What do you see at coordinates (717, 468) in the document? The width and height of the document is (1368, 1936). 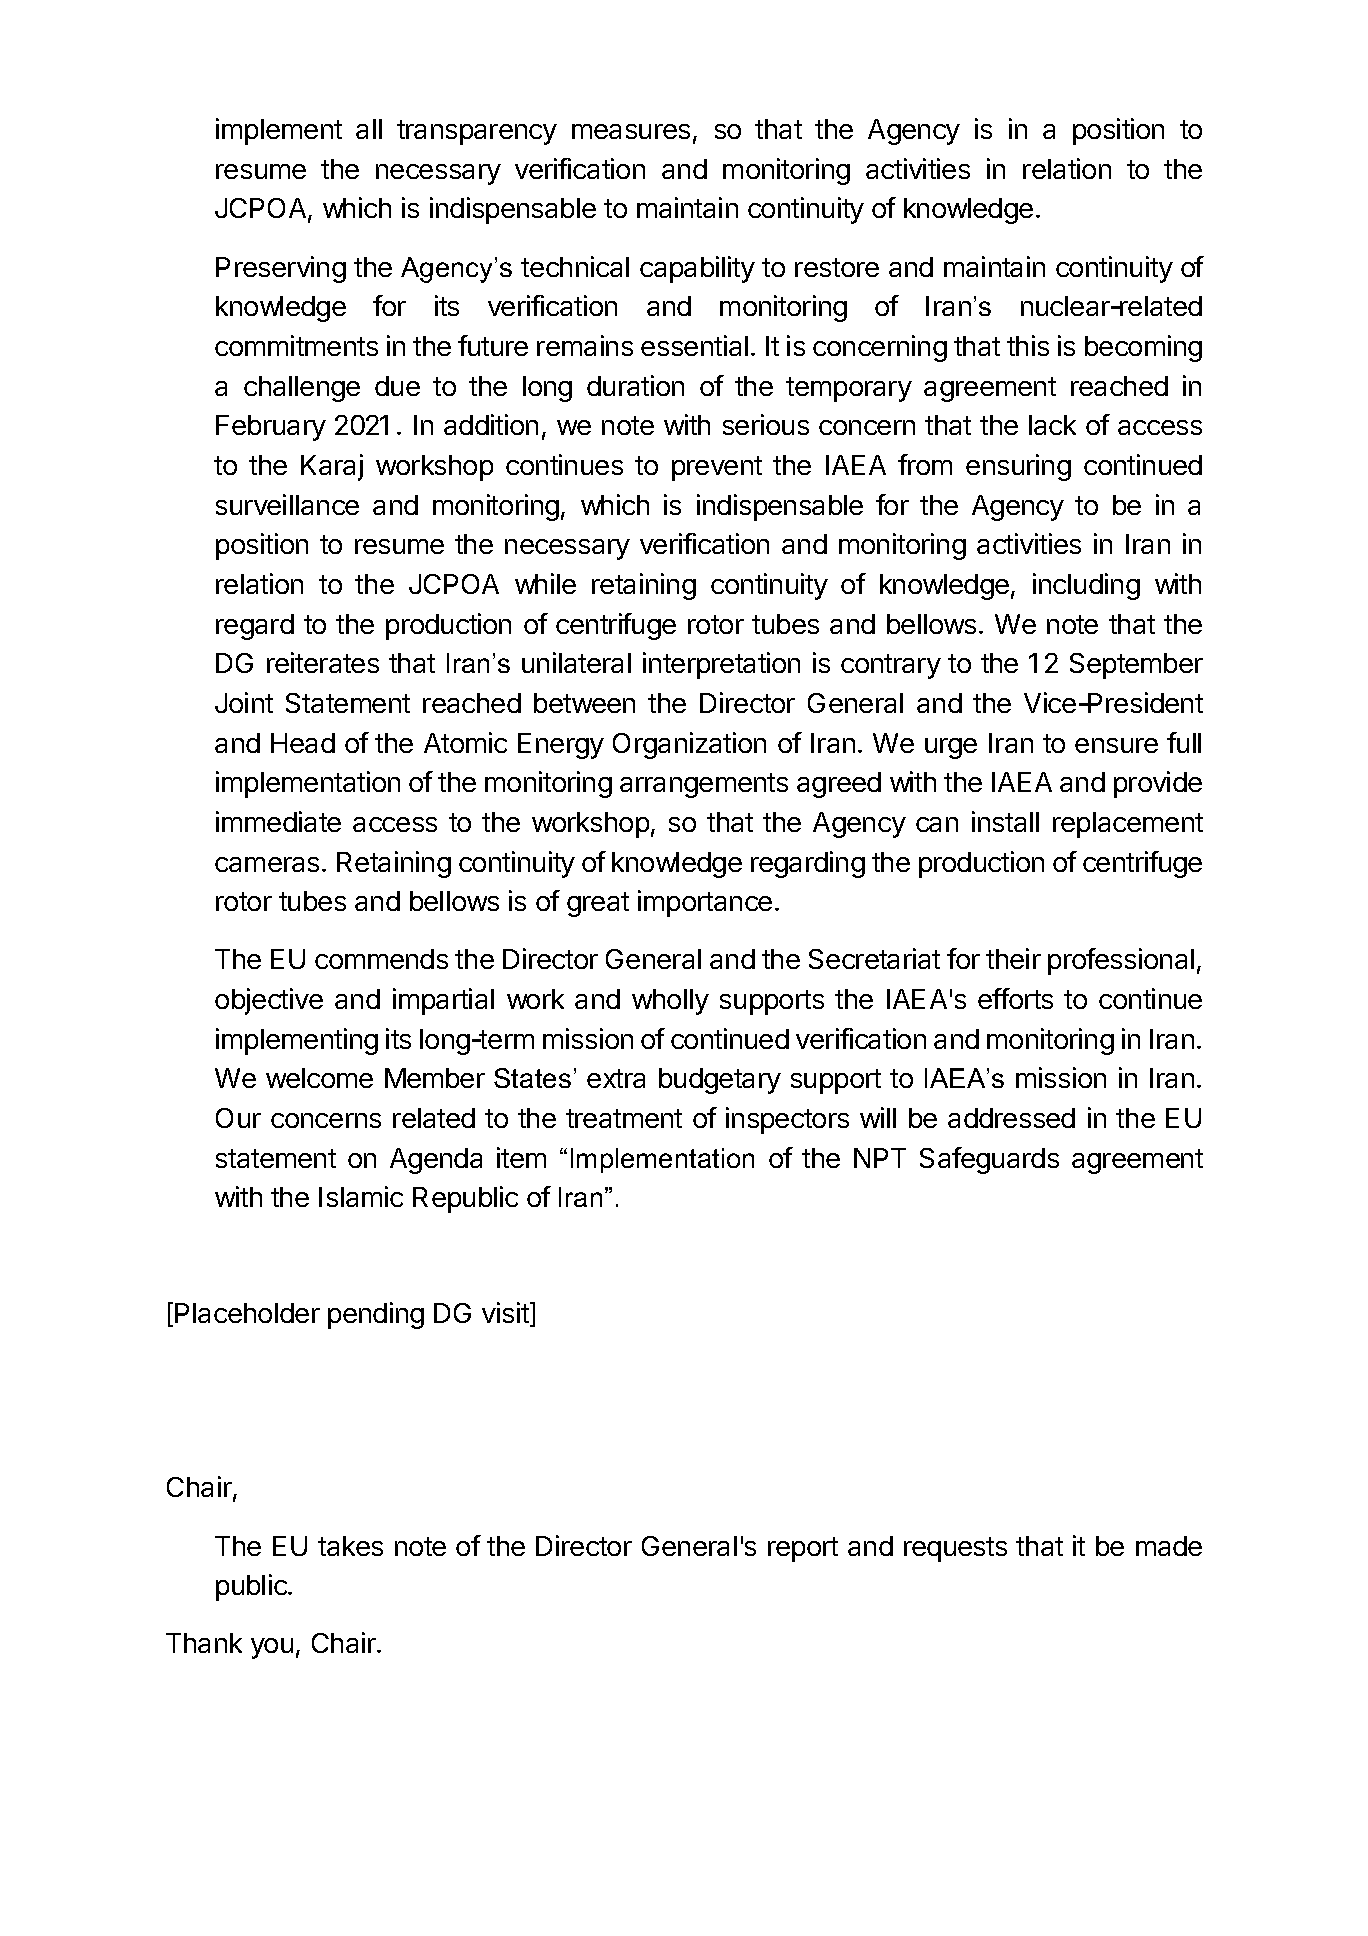 I see `prevent` at bounding box center [717, 468].
